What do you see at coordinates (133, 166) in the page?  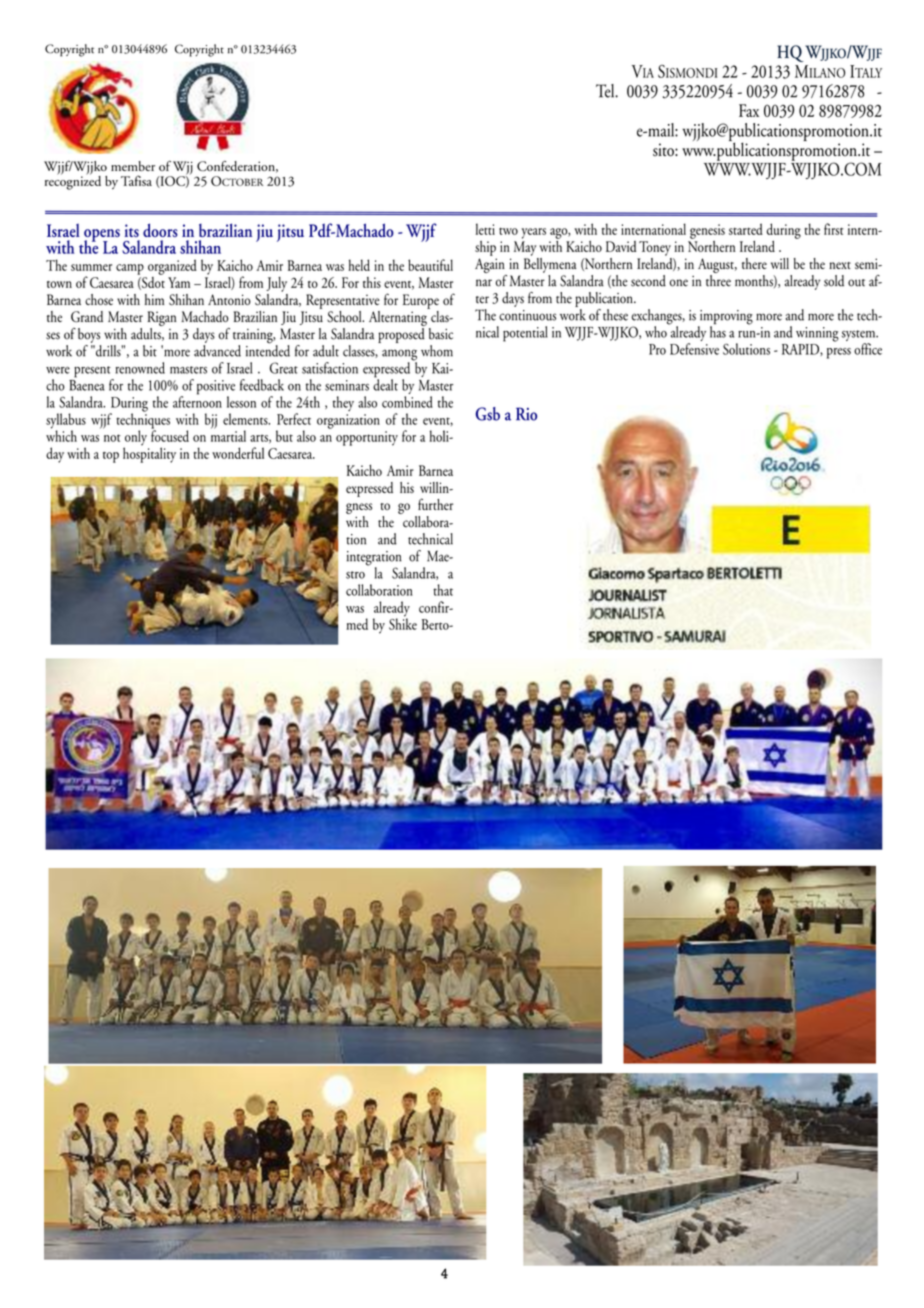 I see `member` at bounding box center [133, 166].
